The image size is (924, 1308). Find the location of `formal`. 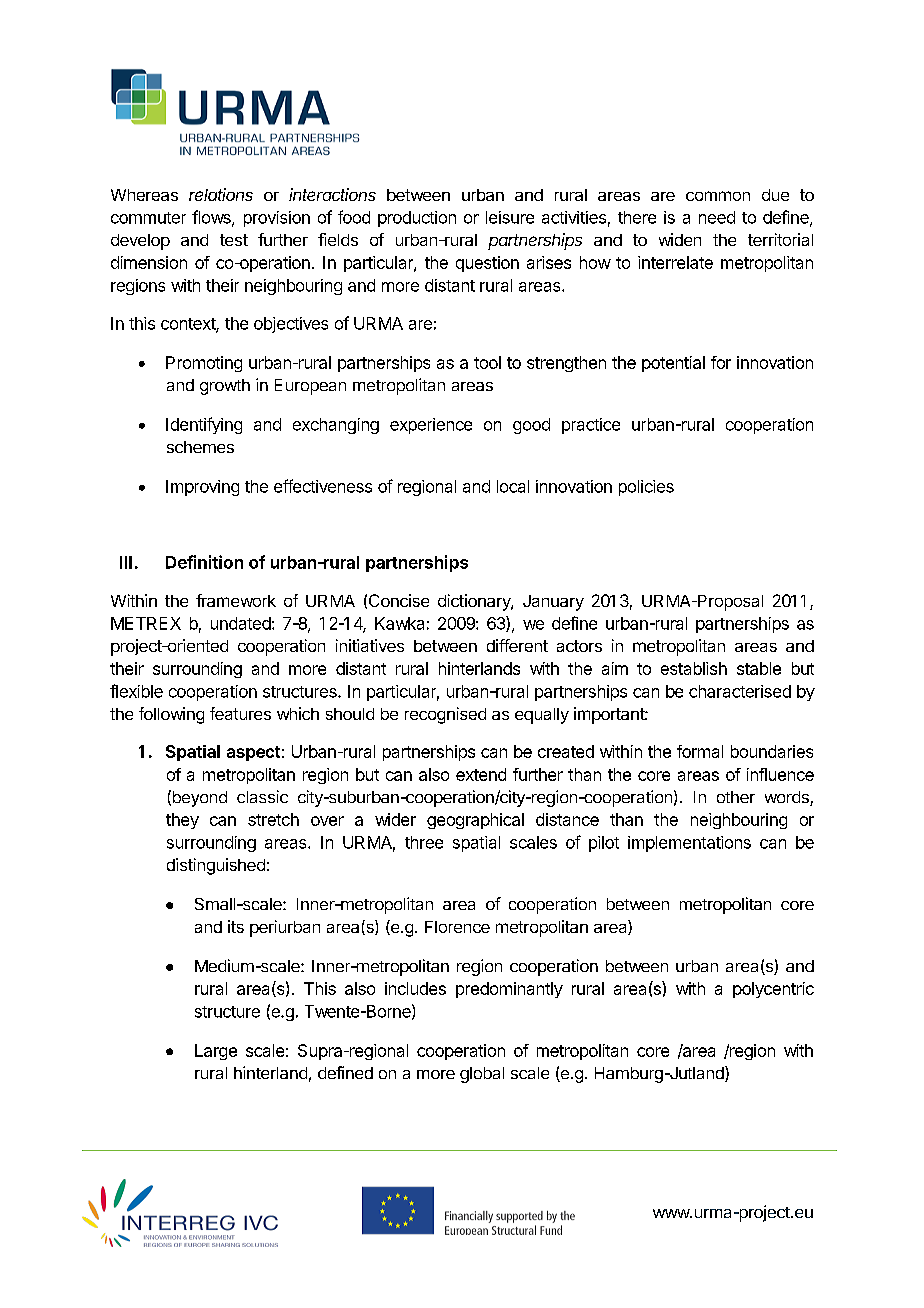

formal is located at coordinates (700, 751).
